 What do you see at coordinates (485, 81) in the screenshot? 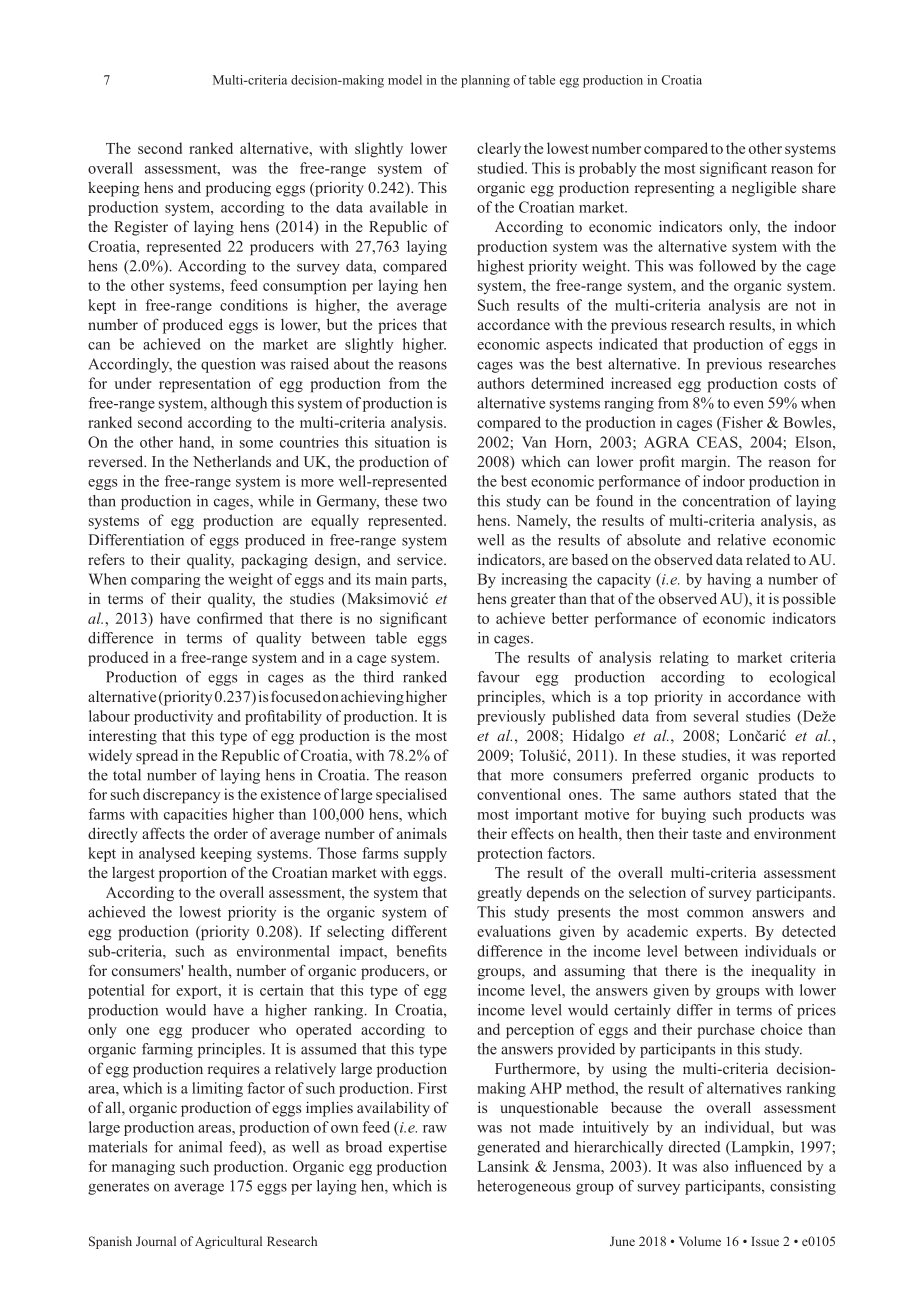
I see `planning` at bounding box center [485, 81].
